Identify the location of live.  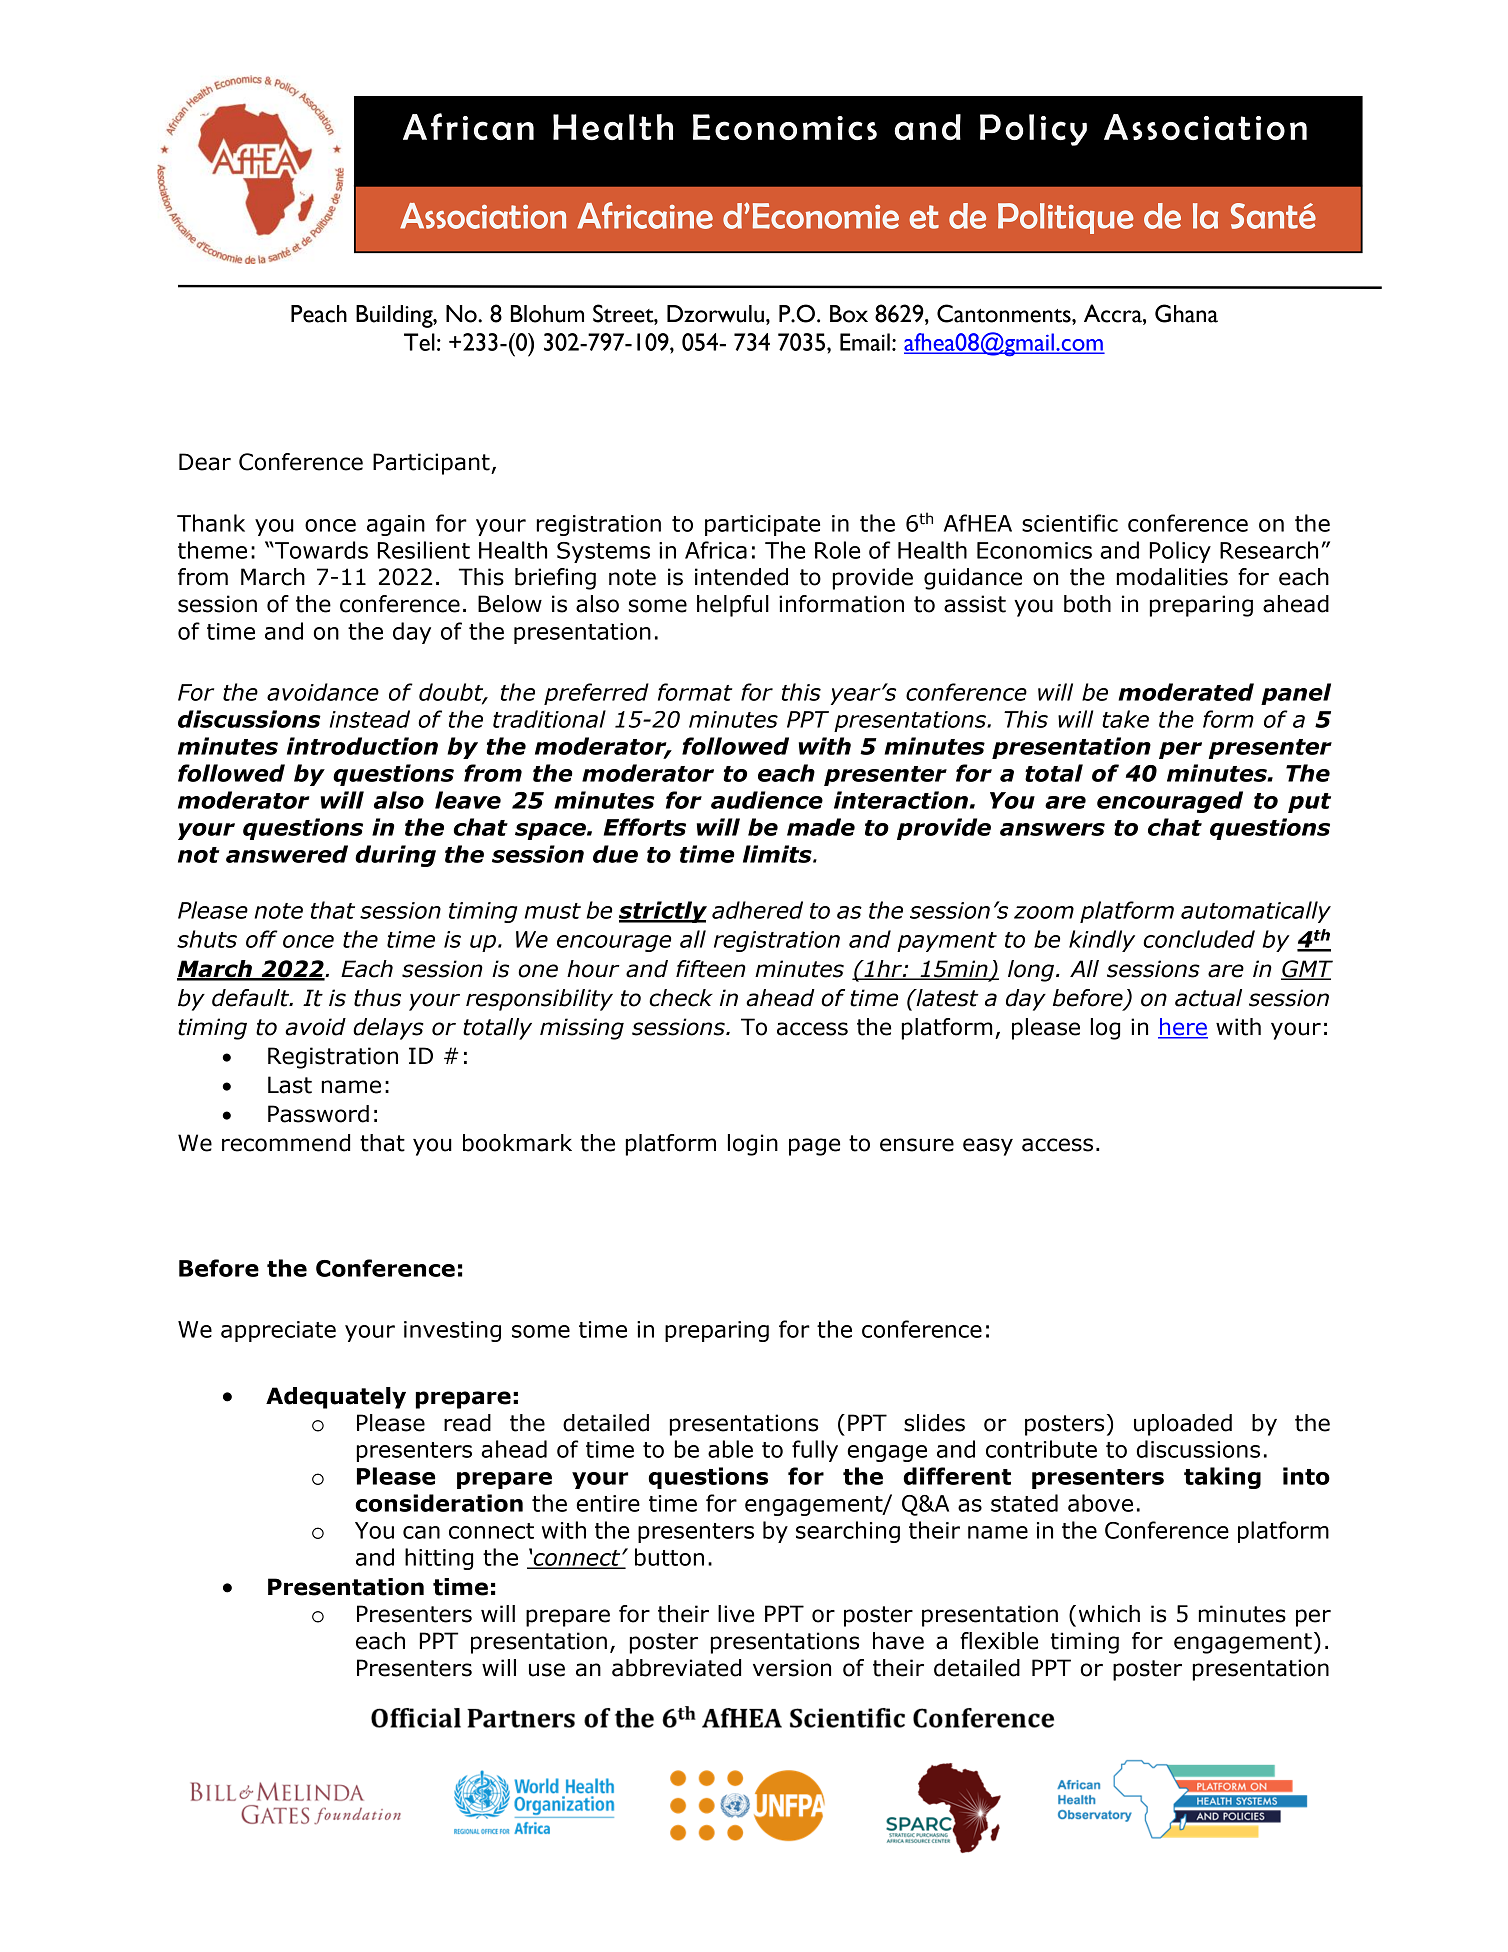
(736, 1614).
